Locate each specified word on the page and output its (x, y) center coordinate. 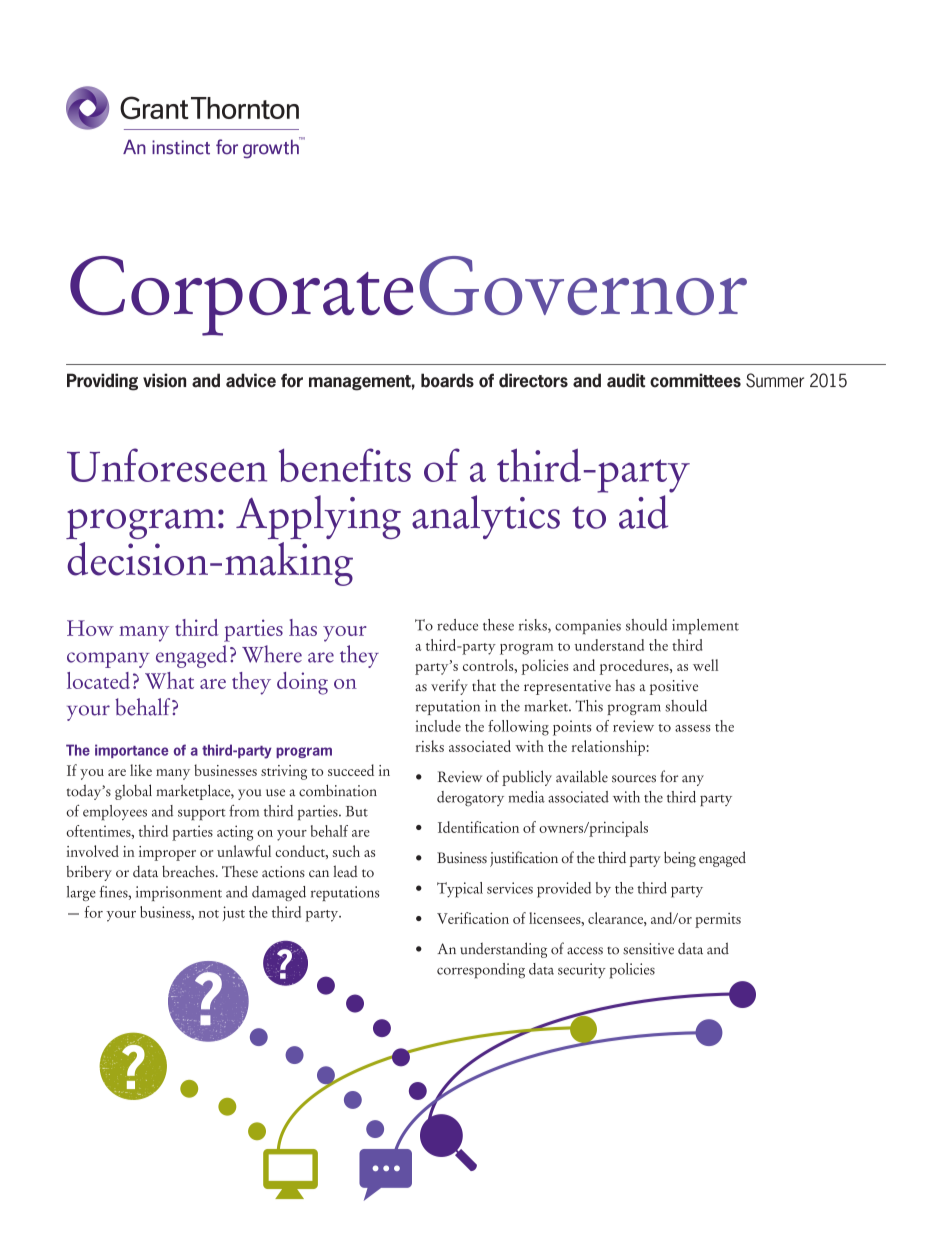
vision (164, 380)
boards (447, 380)
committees (695, 380)
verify (449, 687)
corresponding (481, 971)
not (209, 914)
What (169, 680)
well (705, 665)
